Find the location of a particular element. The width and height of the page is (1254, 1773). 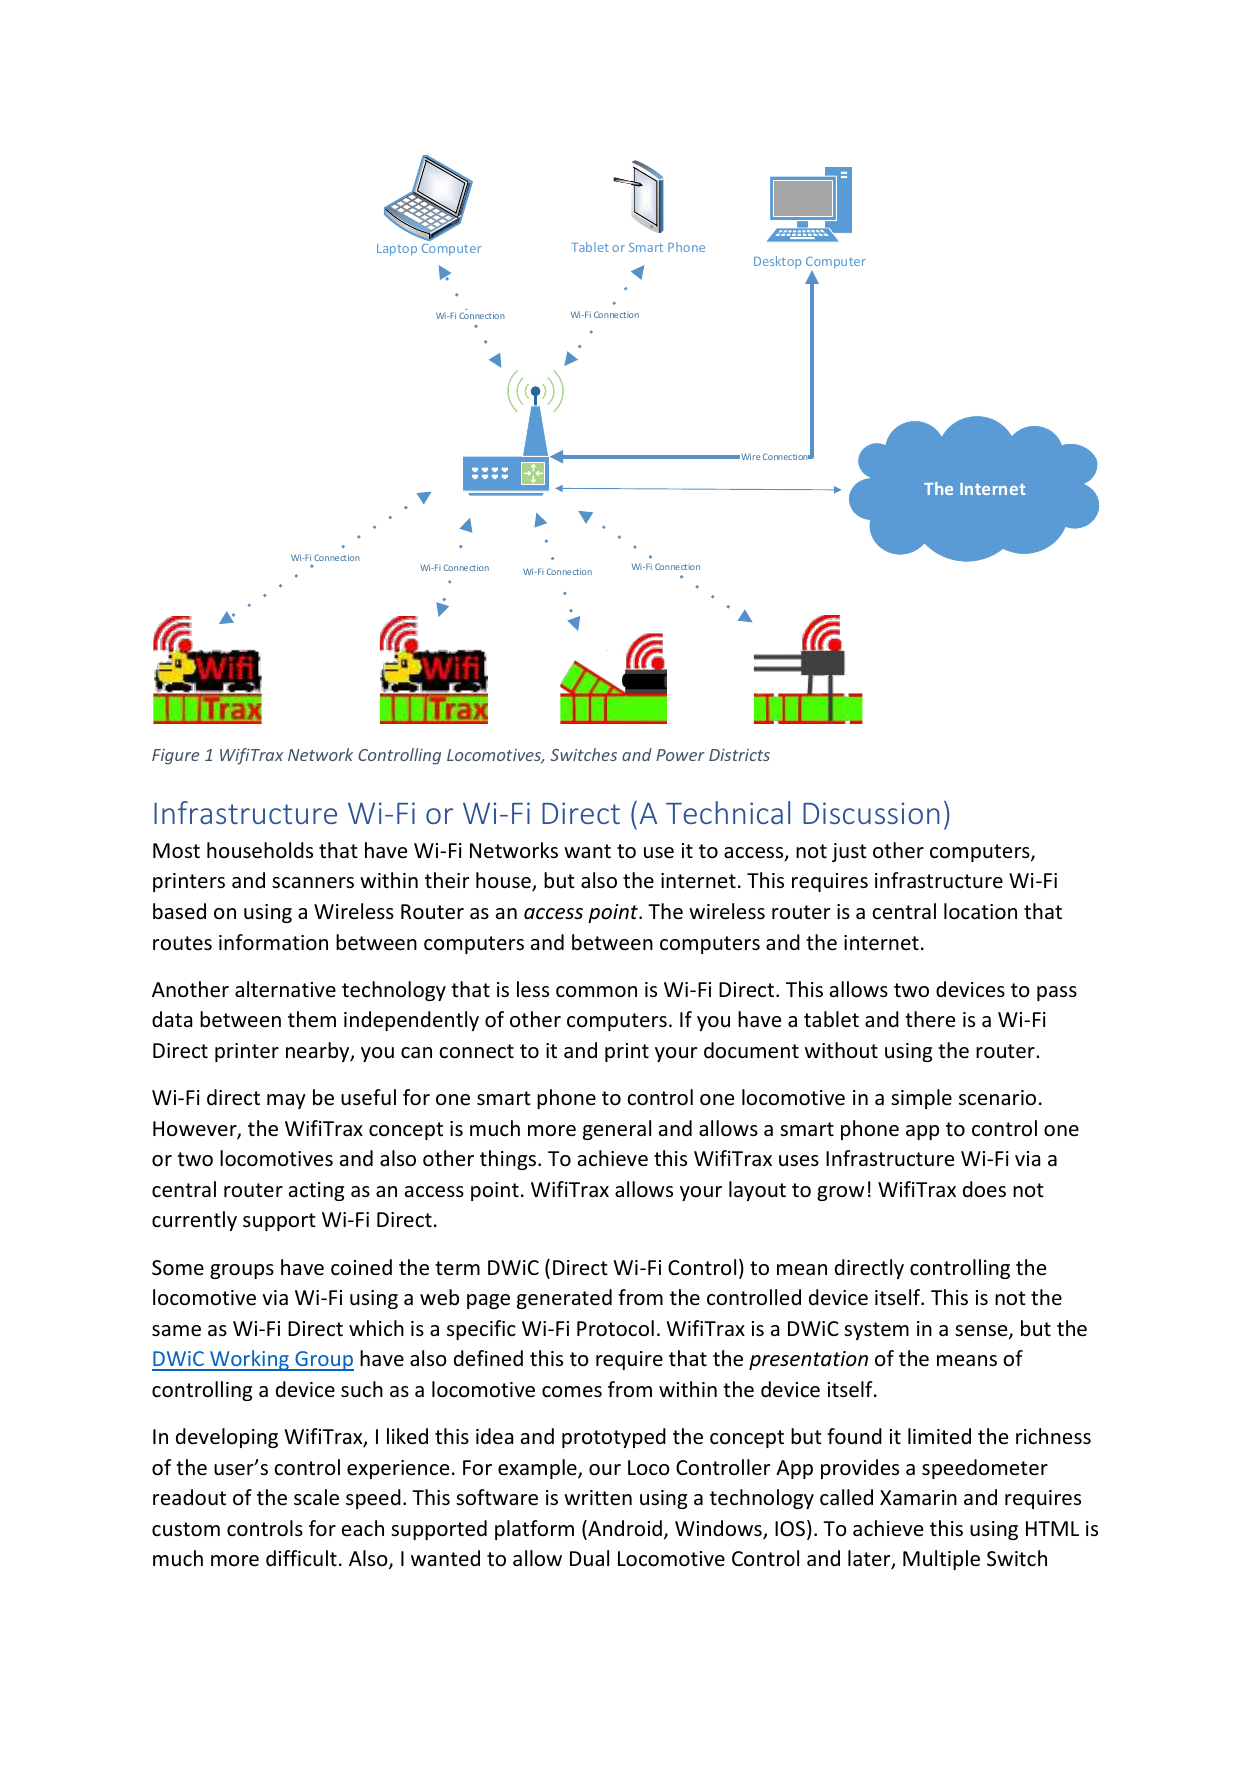

does is located at coordinates (984, 1189).
